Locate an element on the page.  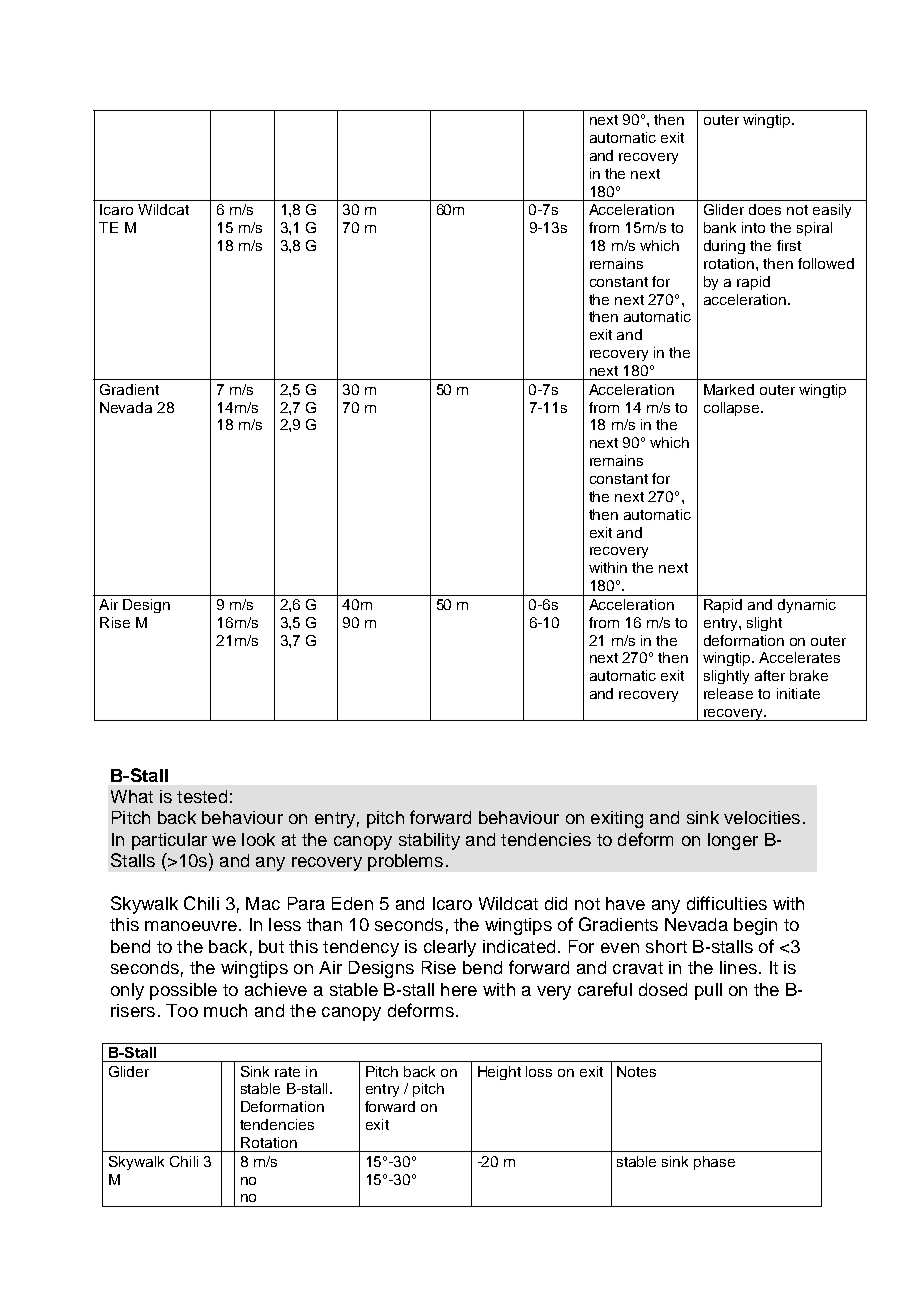
manoeuvre is located at coordinates (191, 926).
